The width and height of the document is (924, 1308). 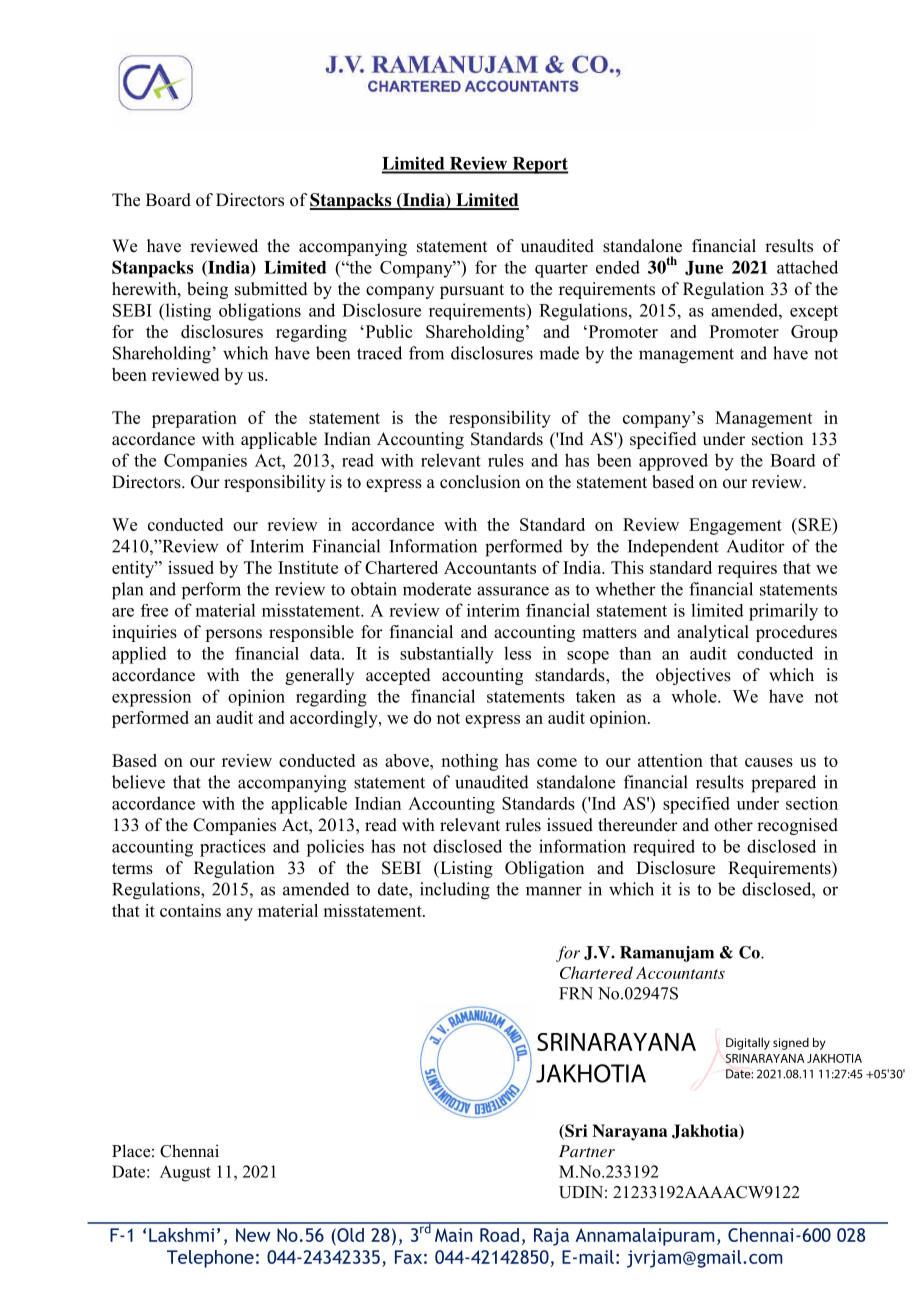 I want to click on Engagement, so click(x=735, y=526).
